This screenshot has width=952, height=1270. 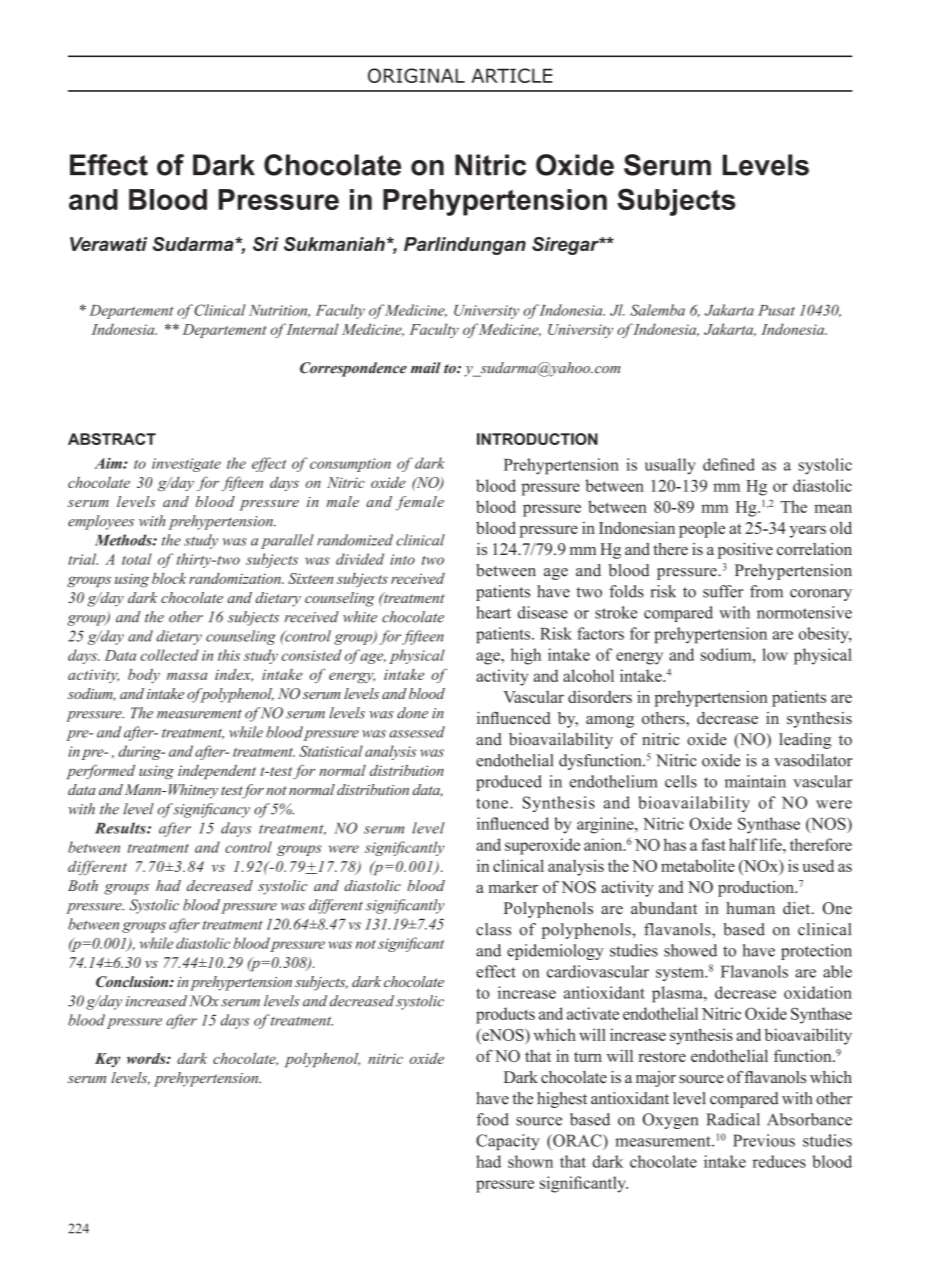 I want to click on INTRODUCTION, so click(x=537, y=439).
